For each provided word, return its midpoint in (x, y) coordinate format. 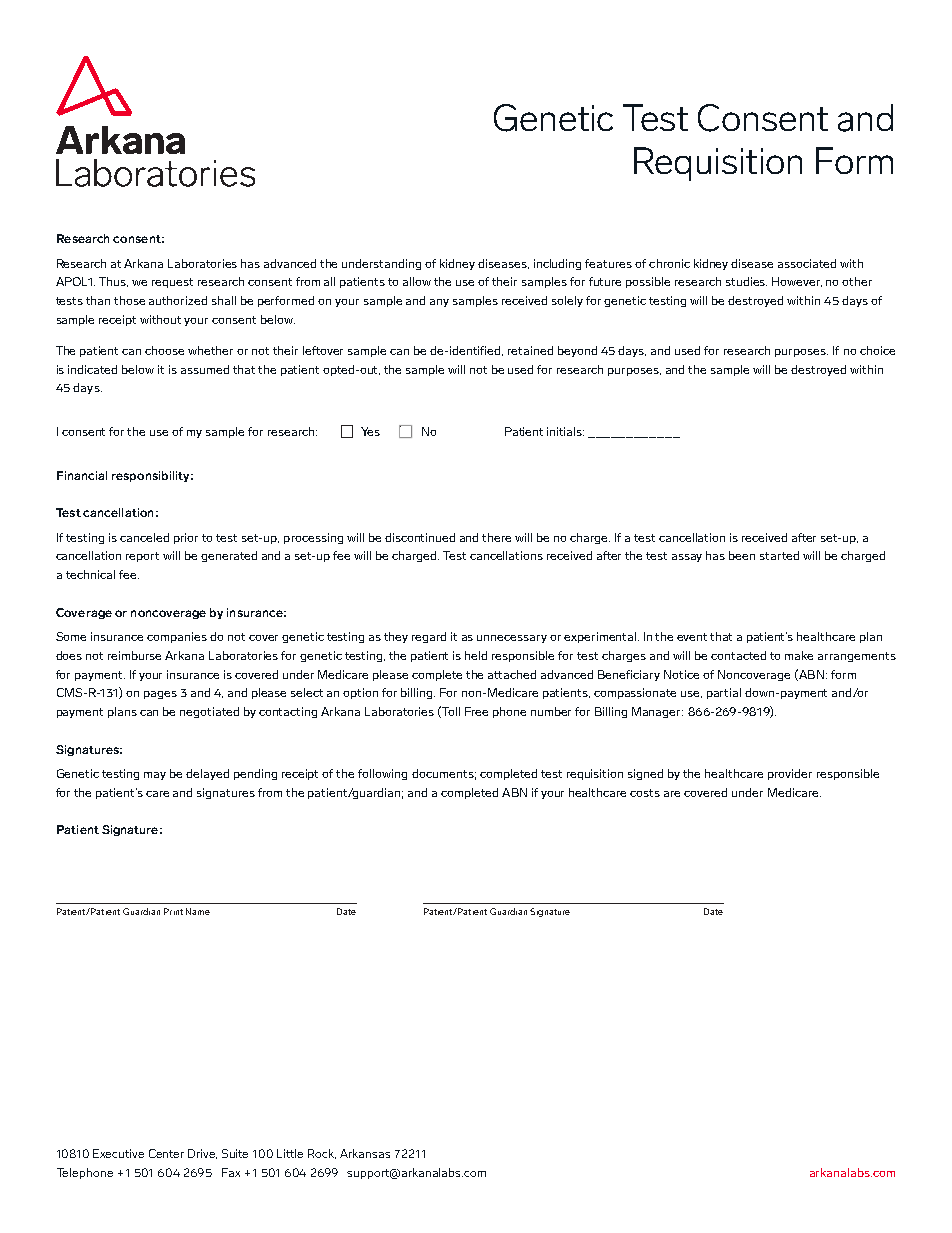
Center (166, 1153)
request (172, 283)
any (439, 303)
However (797, 282)
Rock (322, 1154)
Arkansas (365, 1153)
